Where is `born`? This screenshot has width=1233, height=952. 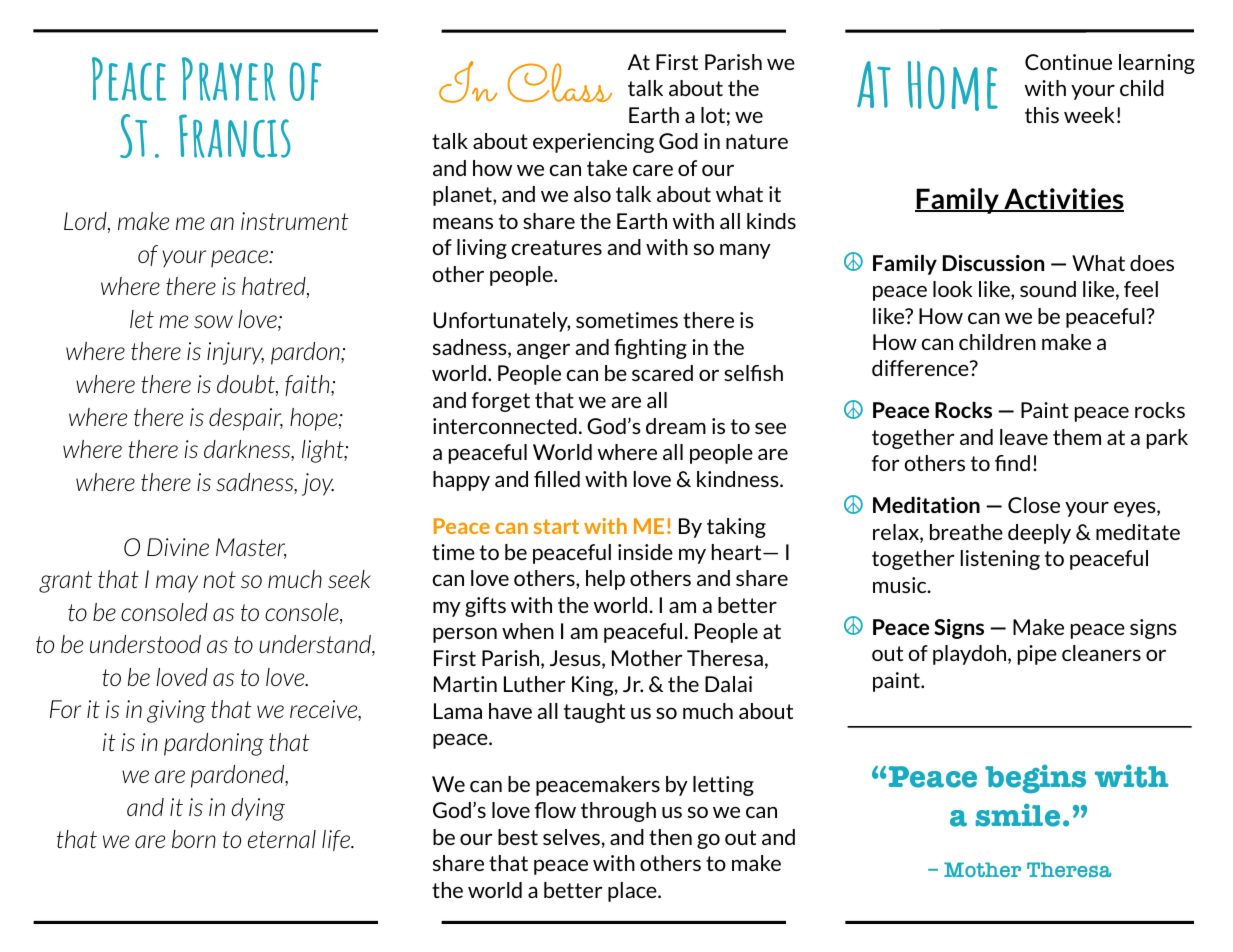 born is located at coordinates (194, 839).
